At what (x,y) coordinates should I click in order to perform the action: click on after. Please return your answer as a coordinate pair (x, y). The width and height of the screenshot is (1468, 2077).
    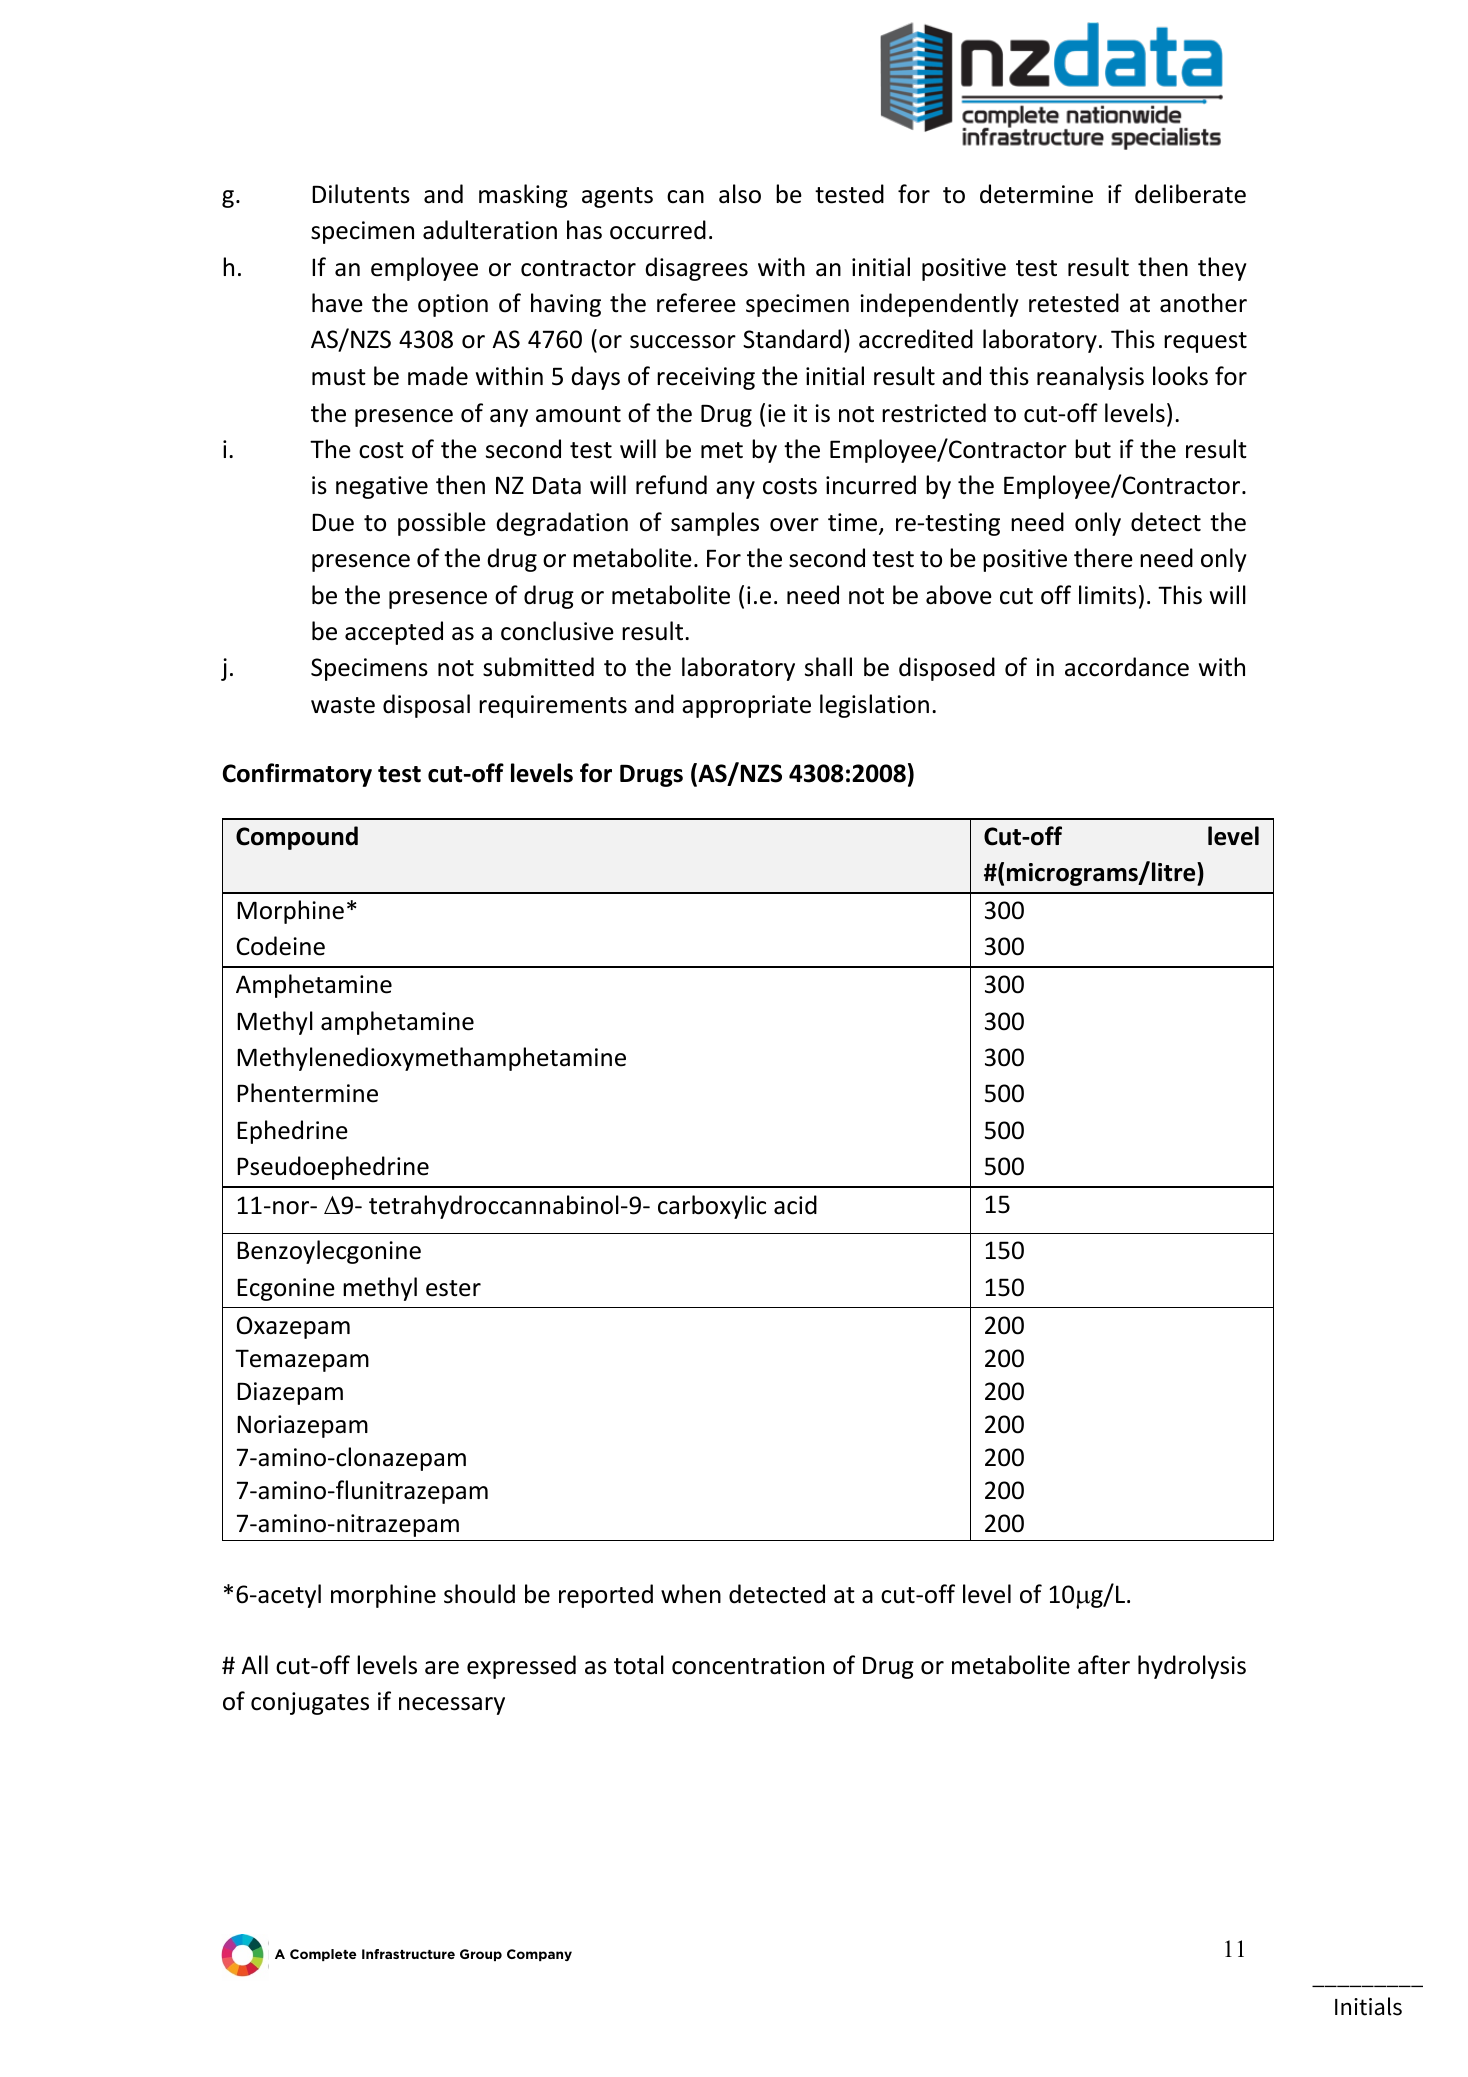
    Looking at the image, I should click on (1104, 1665).
